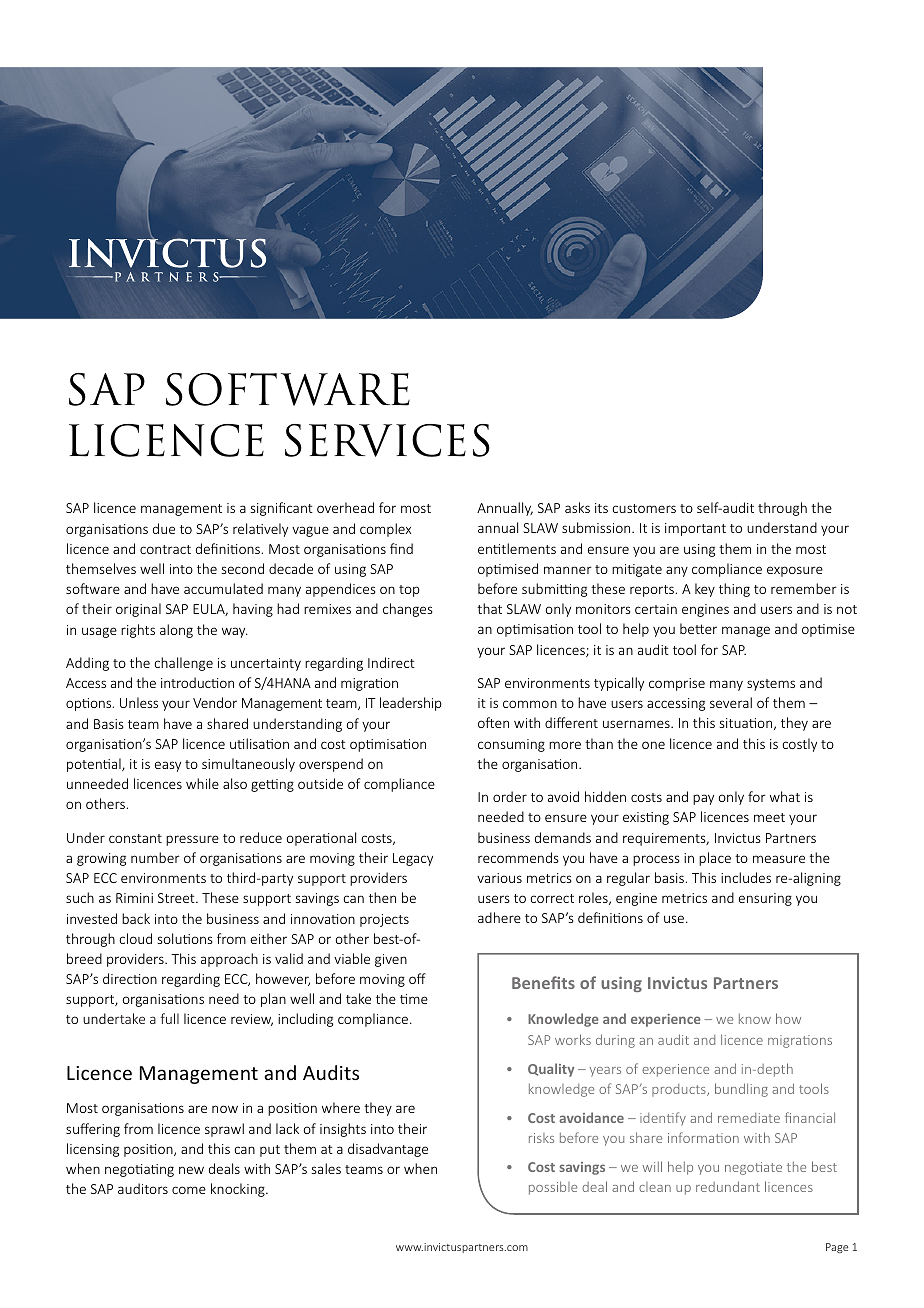 This screenshot has width=924, height=1308. What do you see at coordinates (551, 1070) in the screenshot?
I see `Quality` at bounding box center [551, 1070].
